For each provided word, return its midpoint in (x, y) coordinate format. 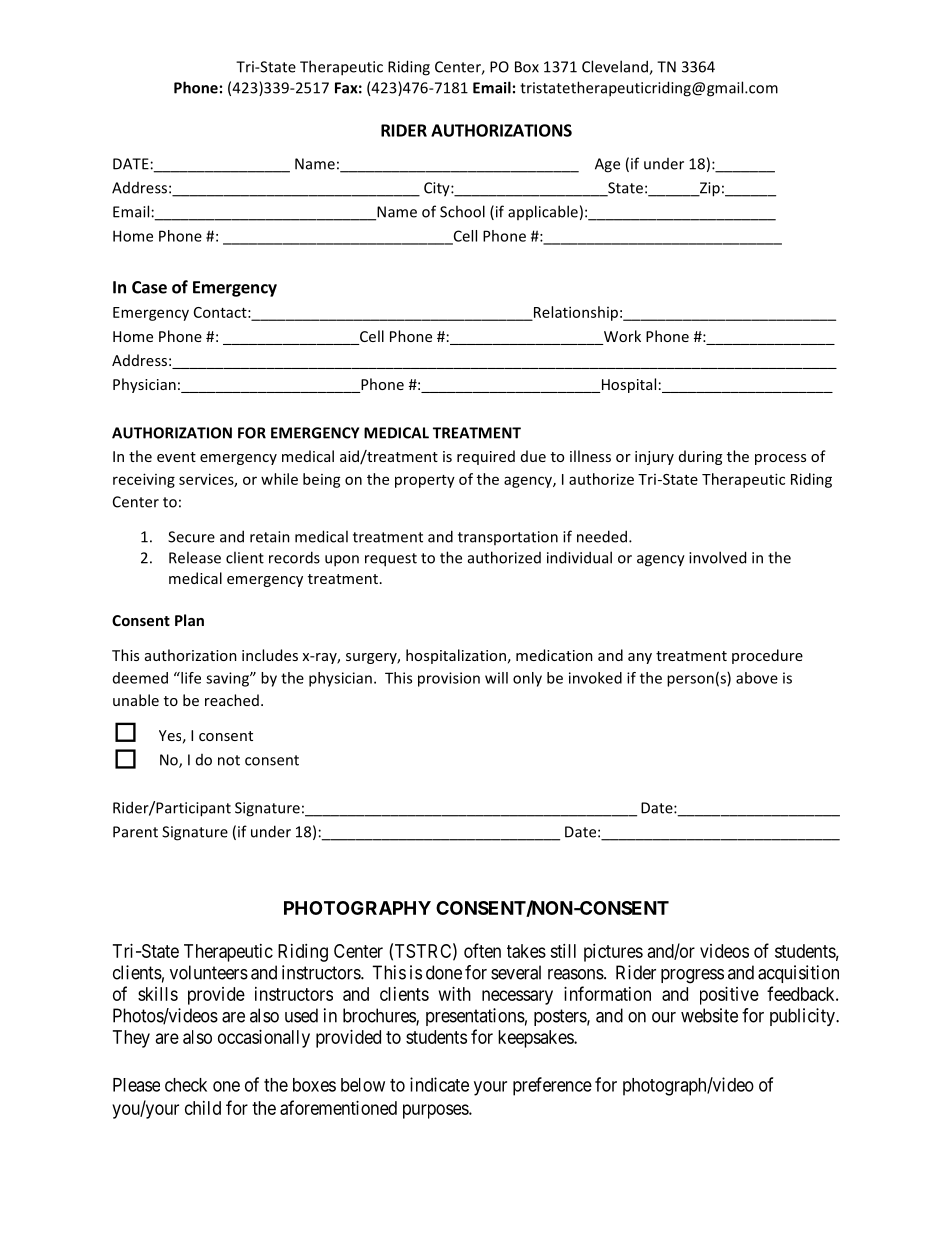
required (486, 457)
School (462, 211)
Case (149, 287)
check (186, 1085)
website (709, 1015)
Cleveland (616, 67)
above (757, 678)
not (229, 760)
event (176, 457)
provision (449, 679)
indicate (439, 1084)
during (700, 457)
